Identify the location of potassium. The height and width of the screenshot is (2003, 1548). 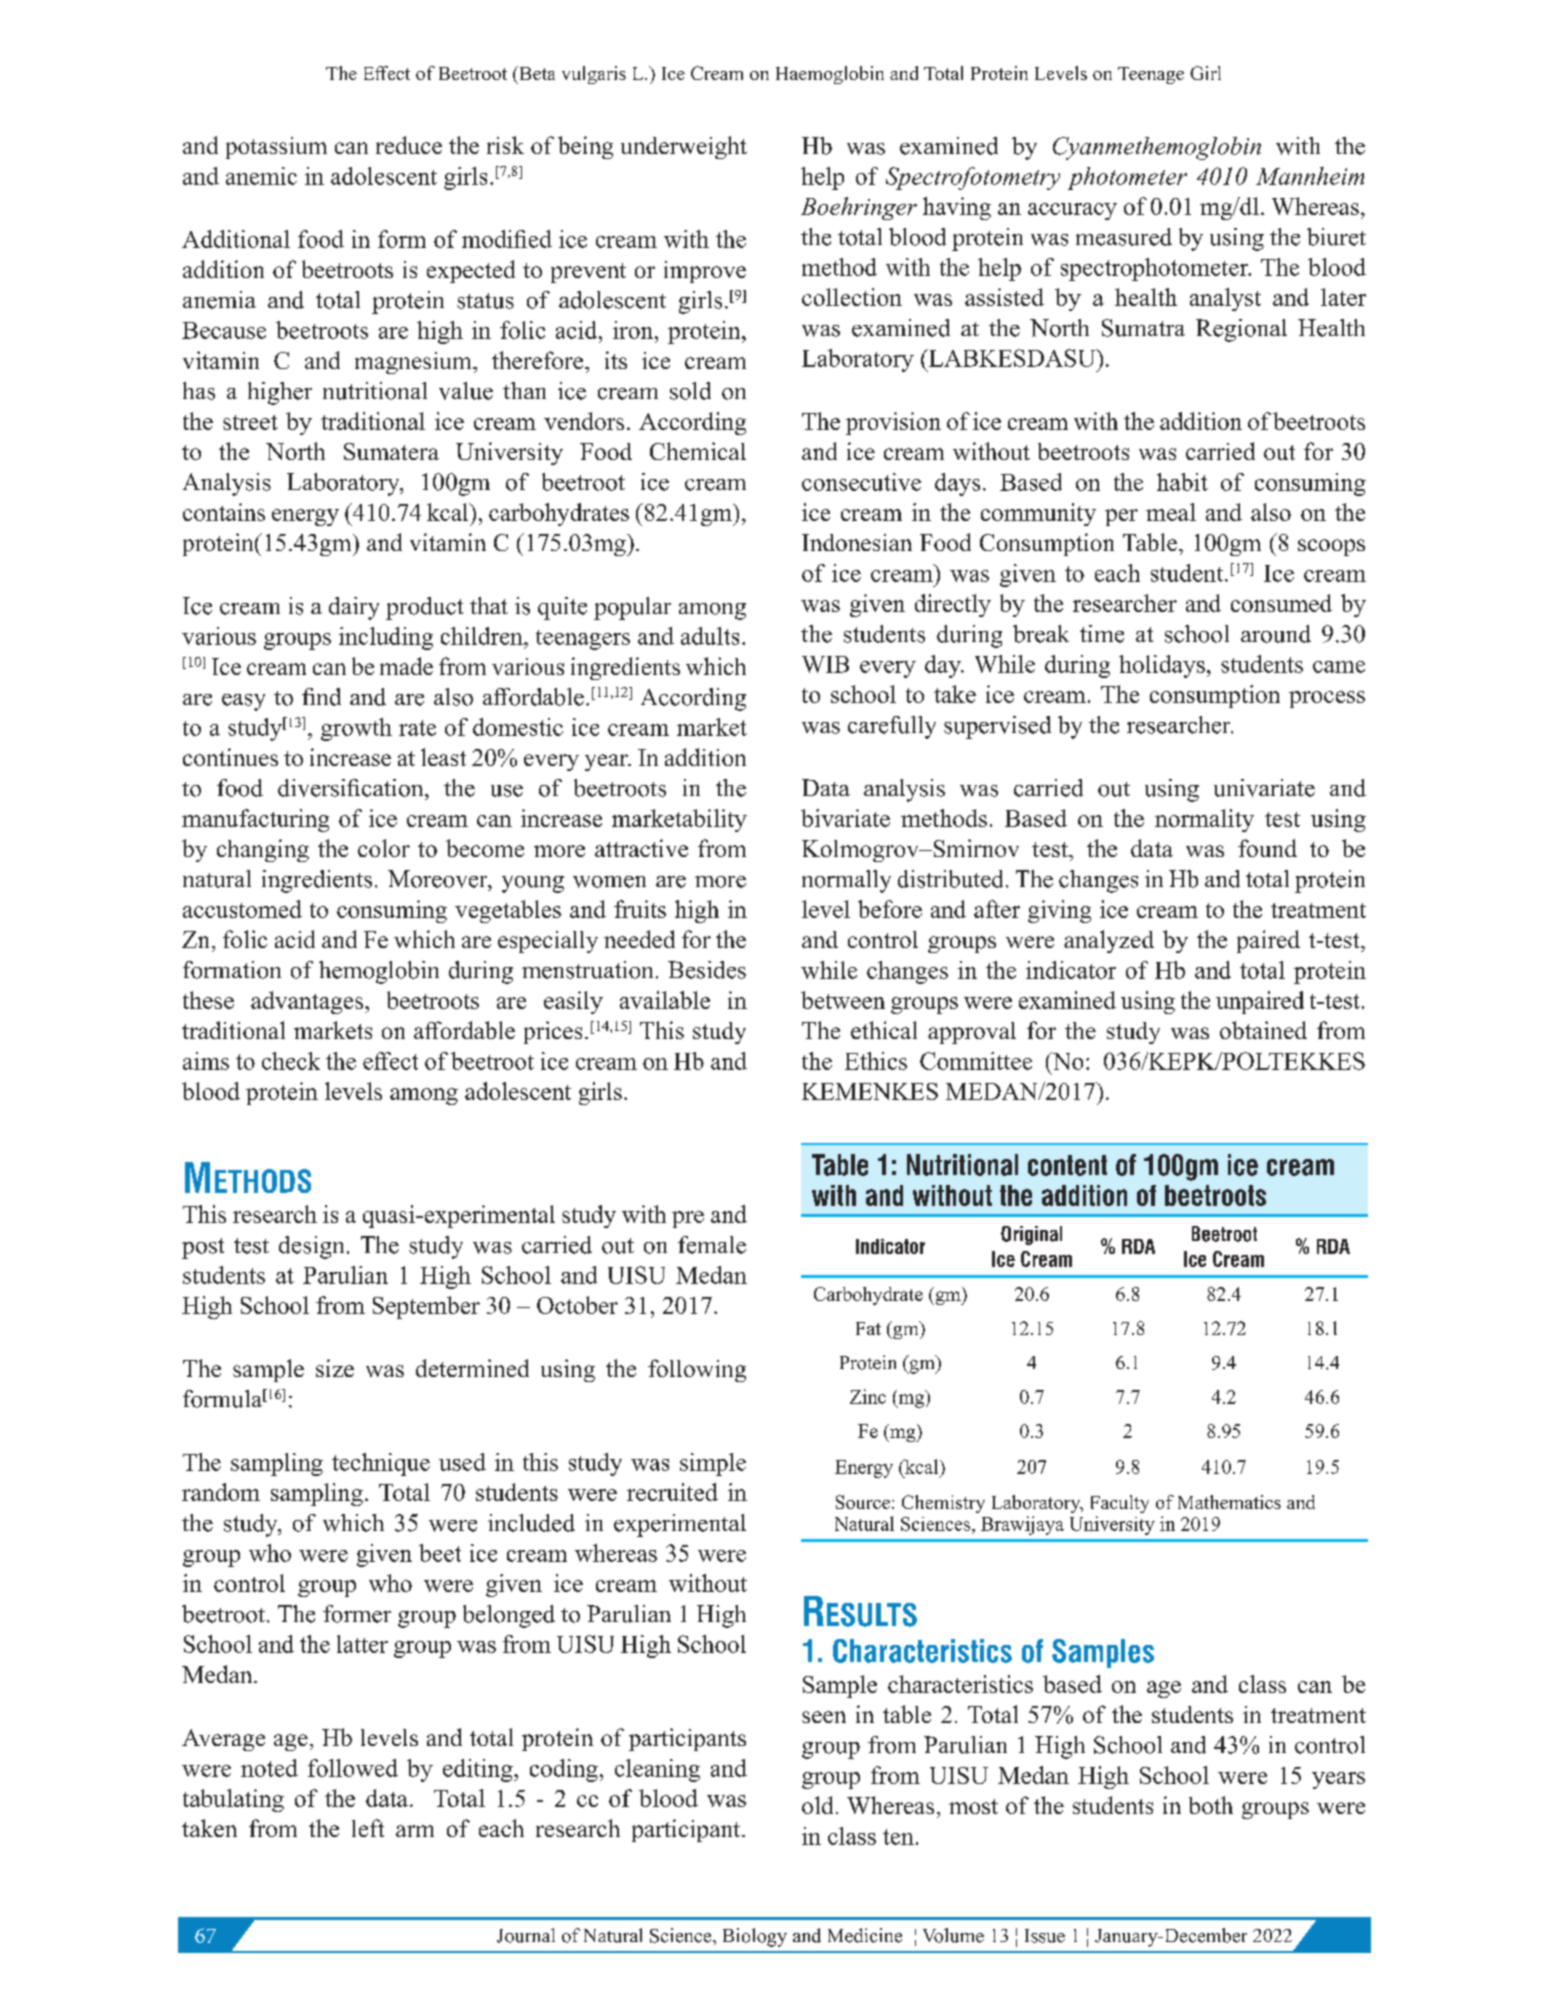
(276, 148).
